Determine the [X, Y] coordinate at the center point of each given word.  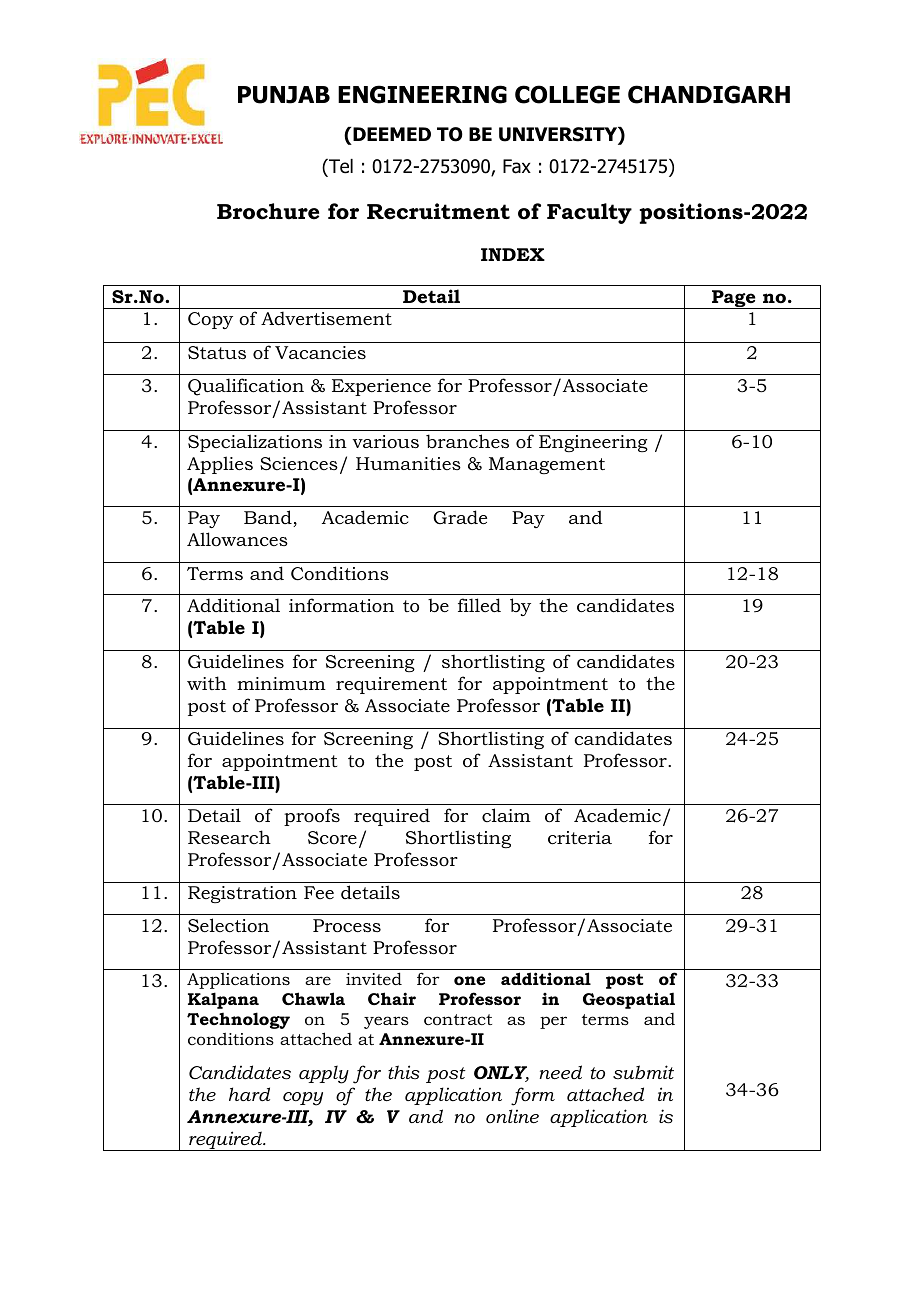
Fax [517, 166]
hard [249, 1094]
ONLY [501, 1074]
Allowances [237, 539]
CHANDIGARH [709, 94]
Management [547, 465]
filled [479, 605]
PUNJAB [284, 95]
